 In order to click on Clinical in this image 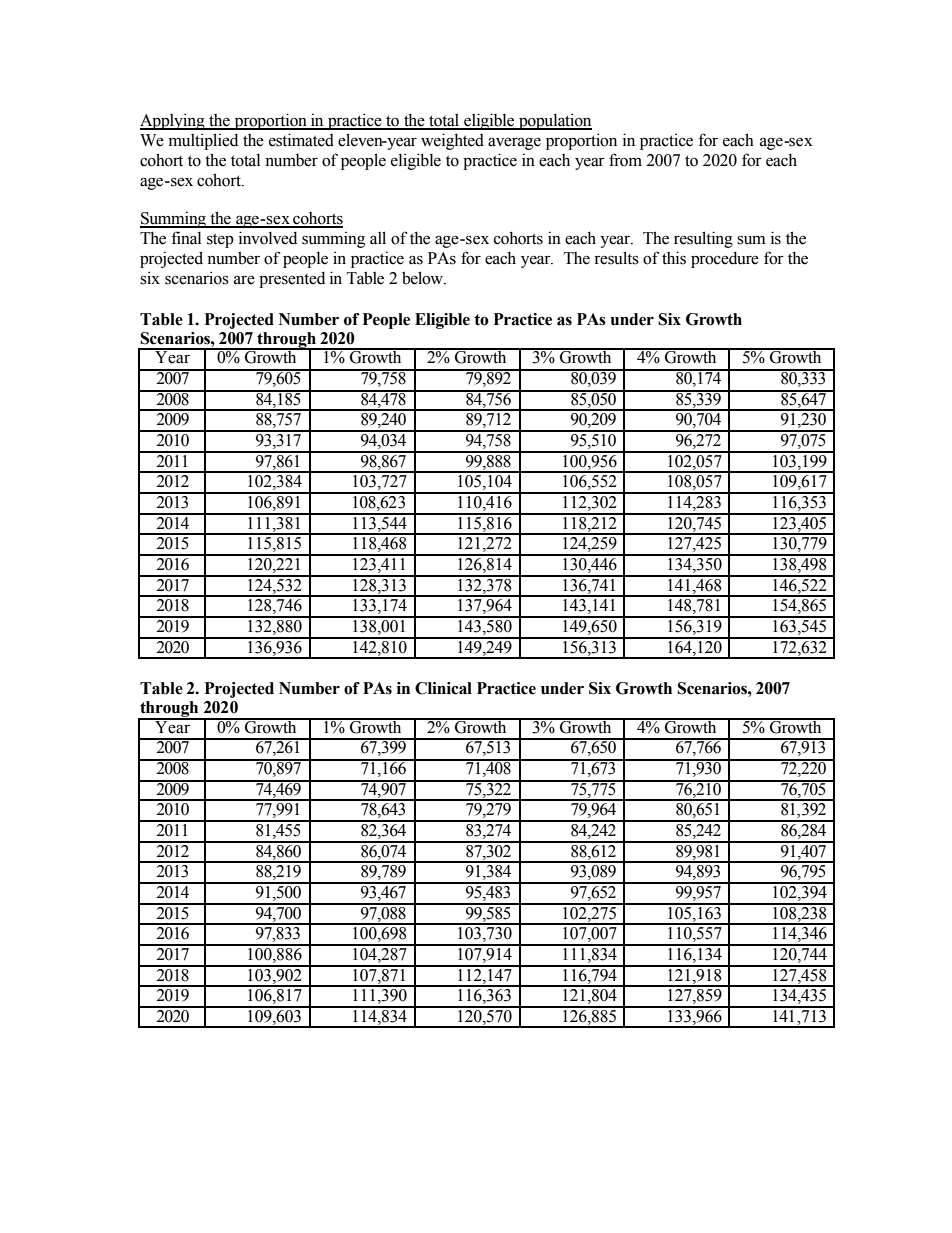, I will do `click(443, 688)`.
